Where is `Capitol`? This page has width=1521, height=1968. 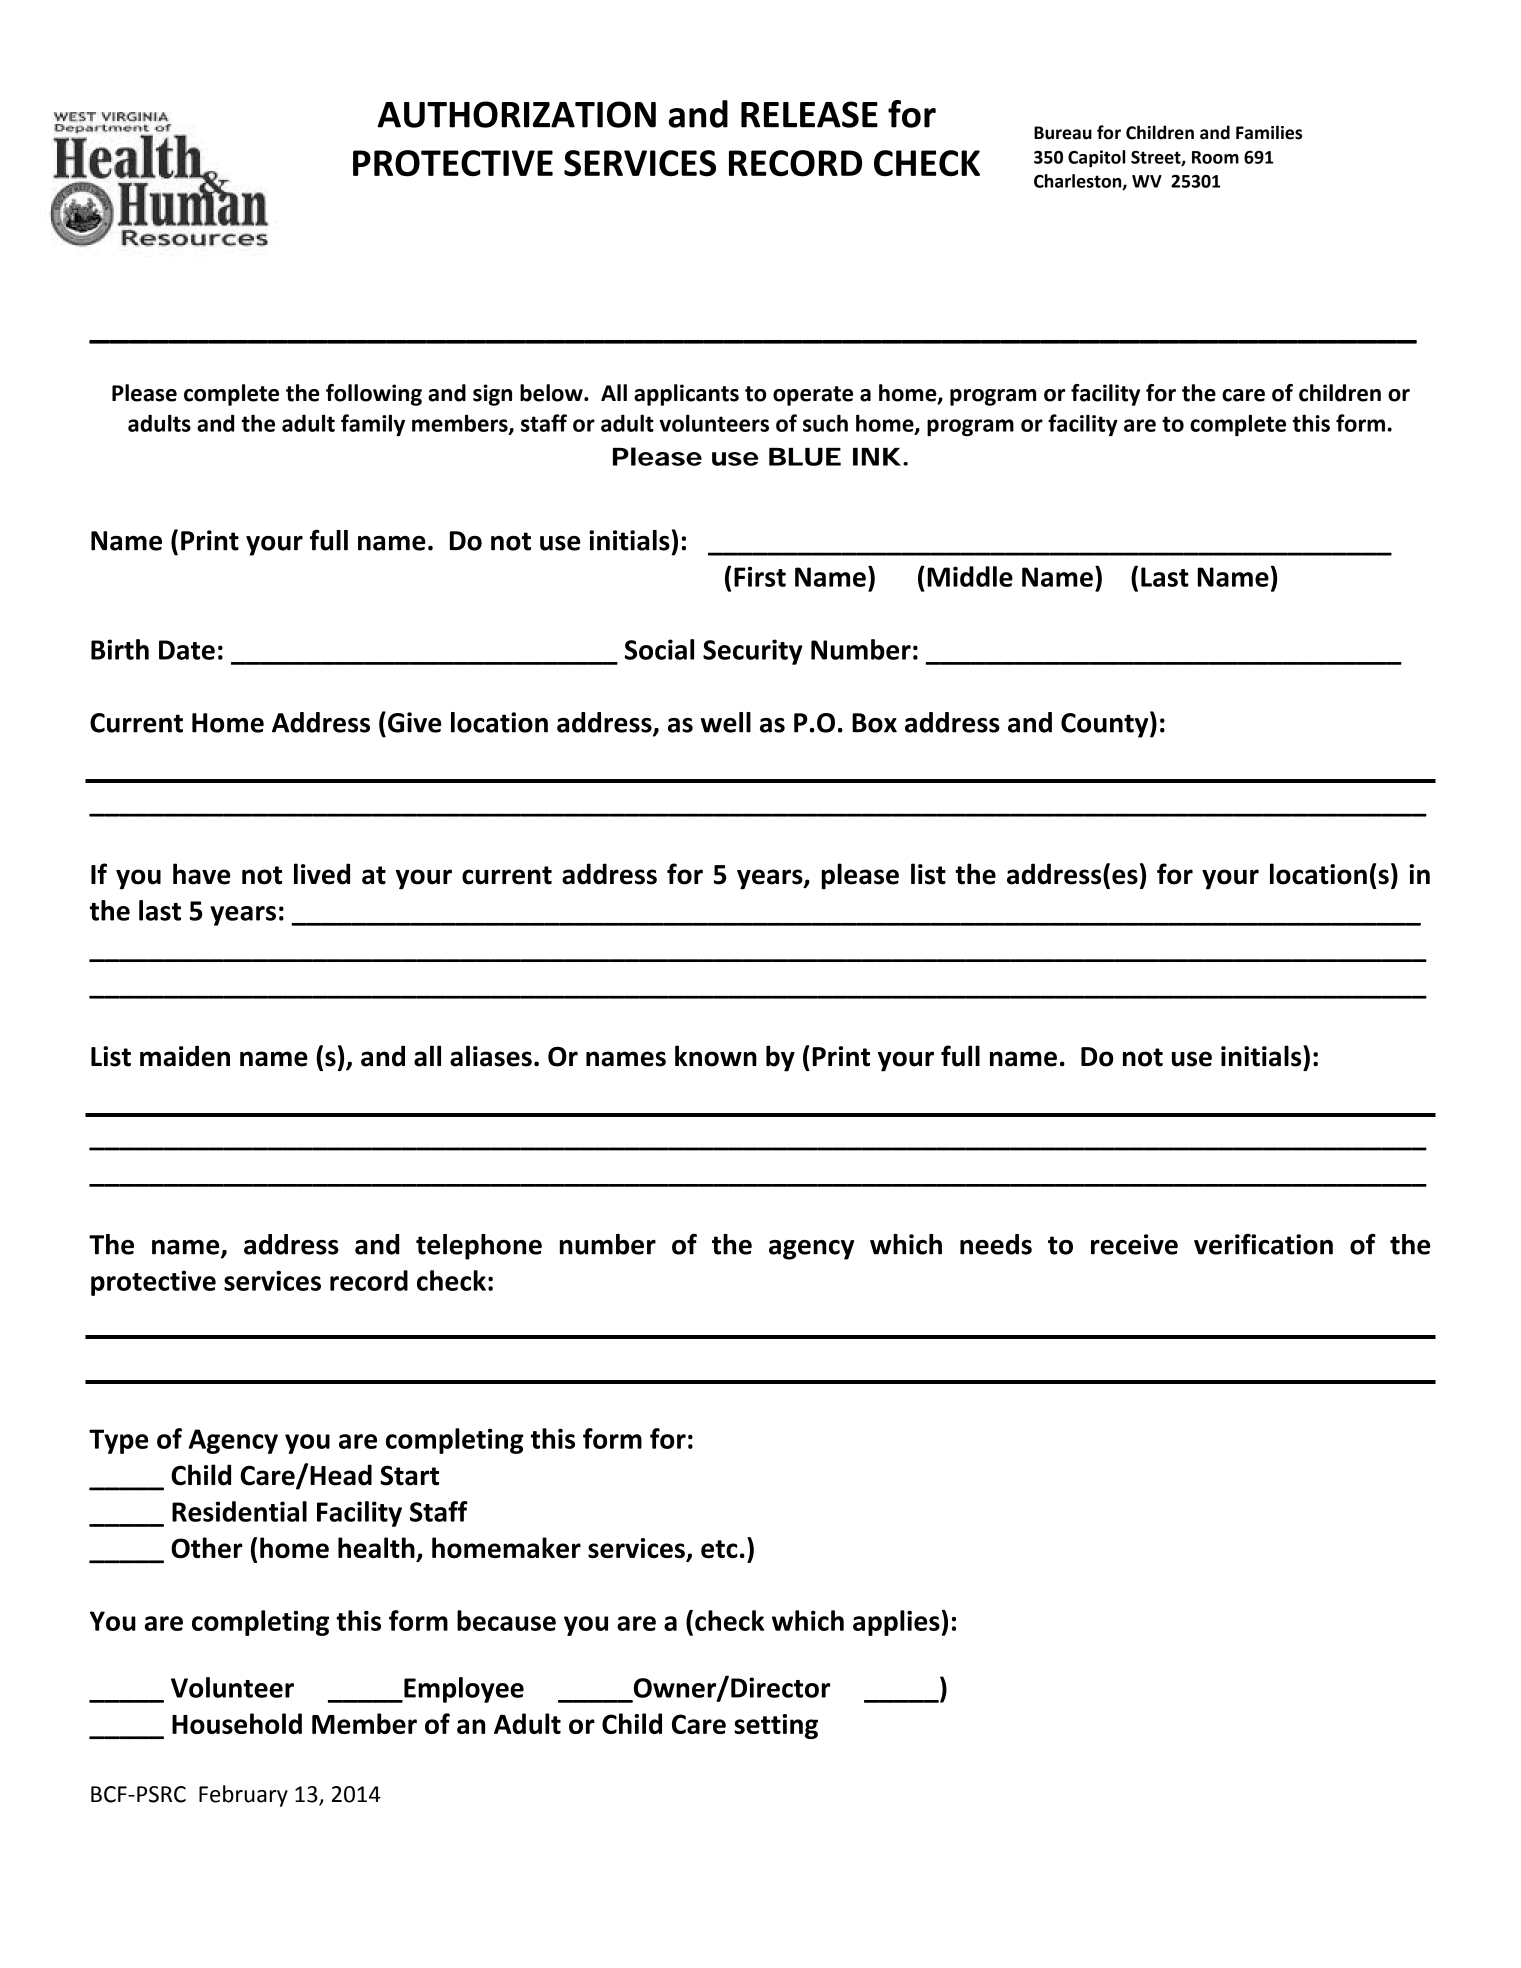
Capitol is located at coordinates (1096, 159).
